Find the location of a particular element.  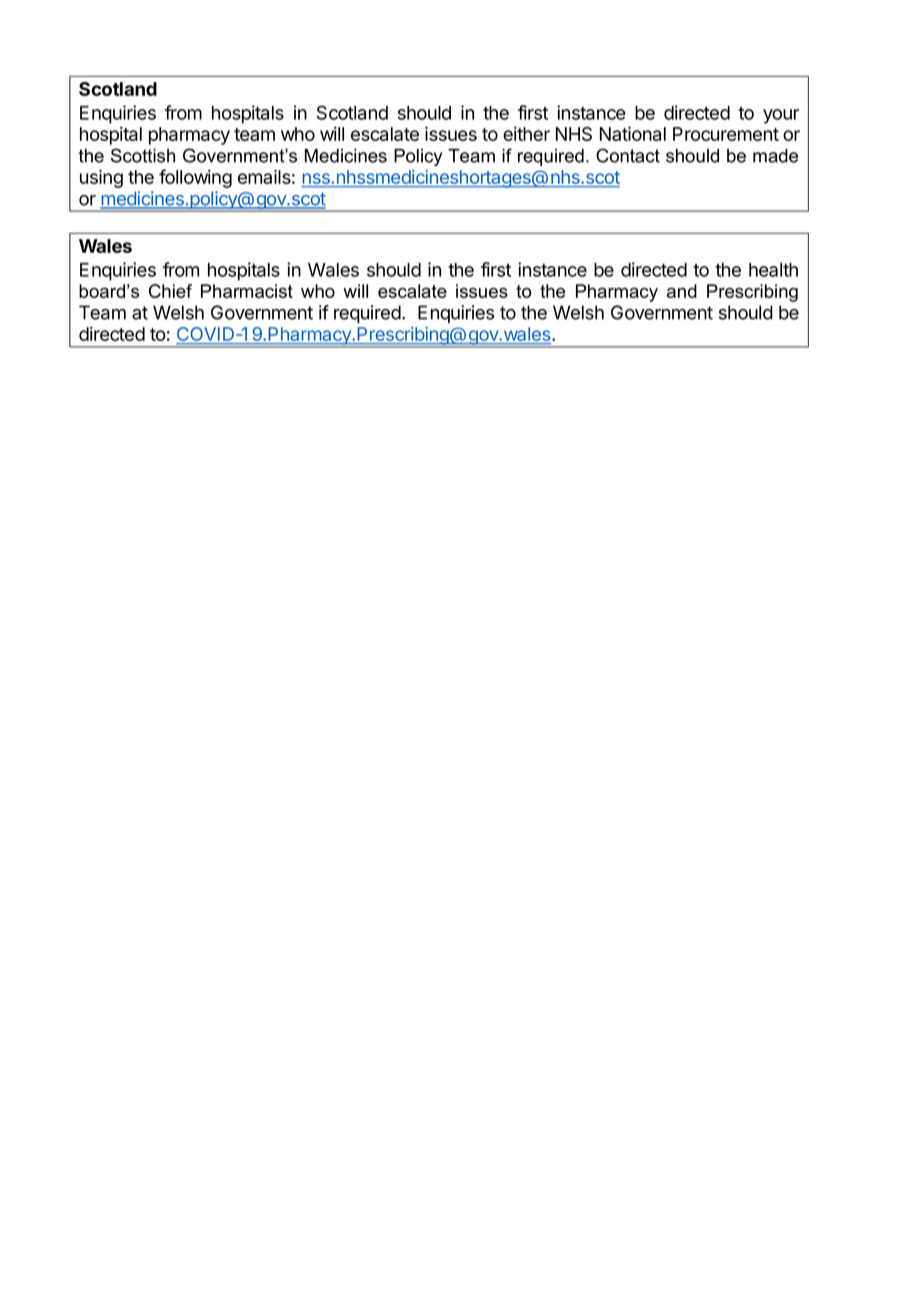

National is located at coordinates (633, 133).
